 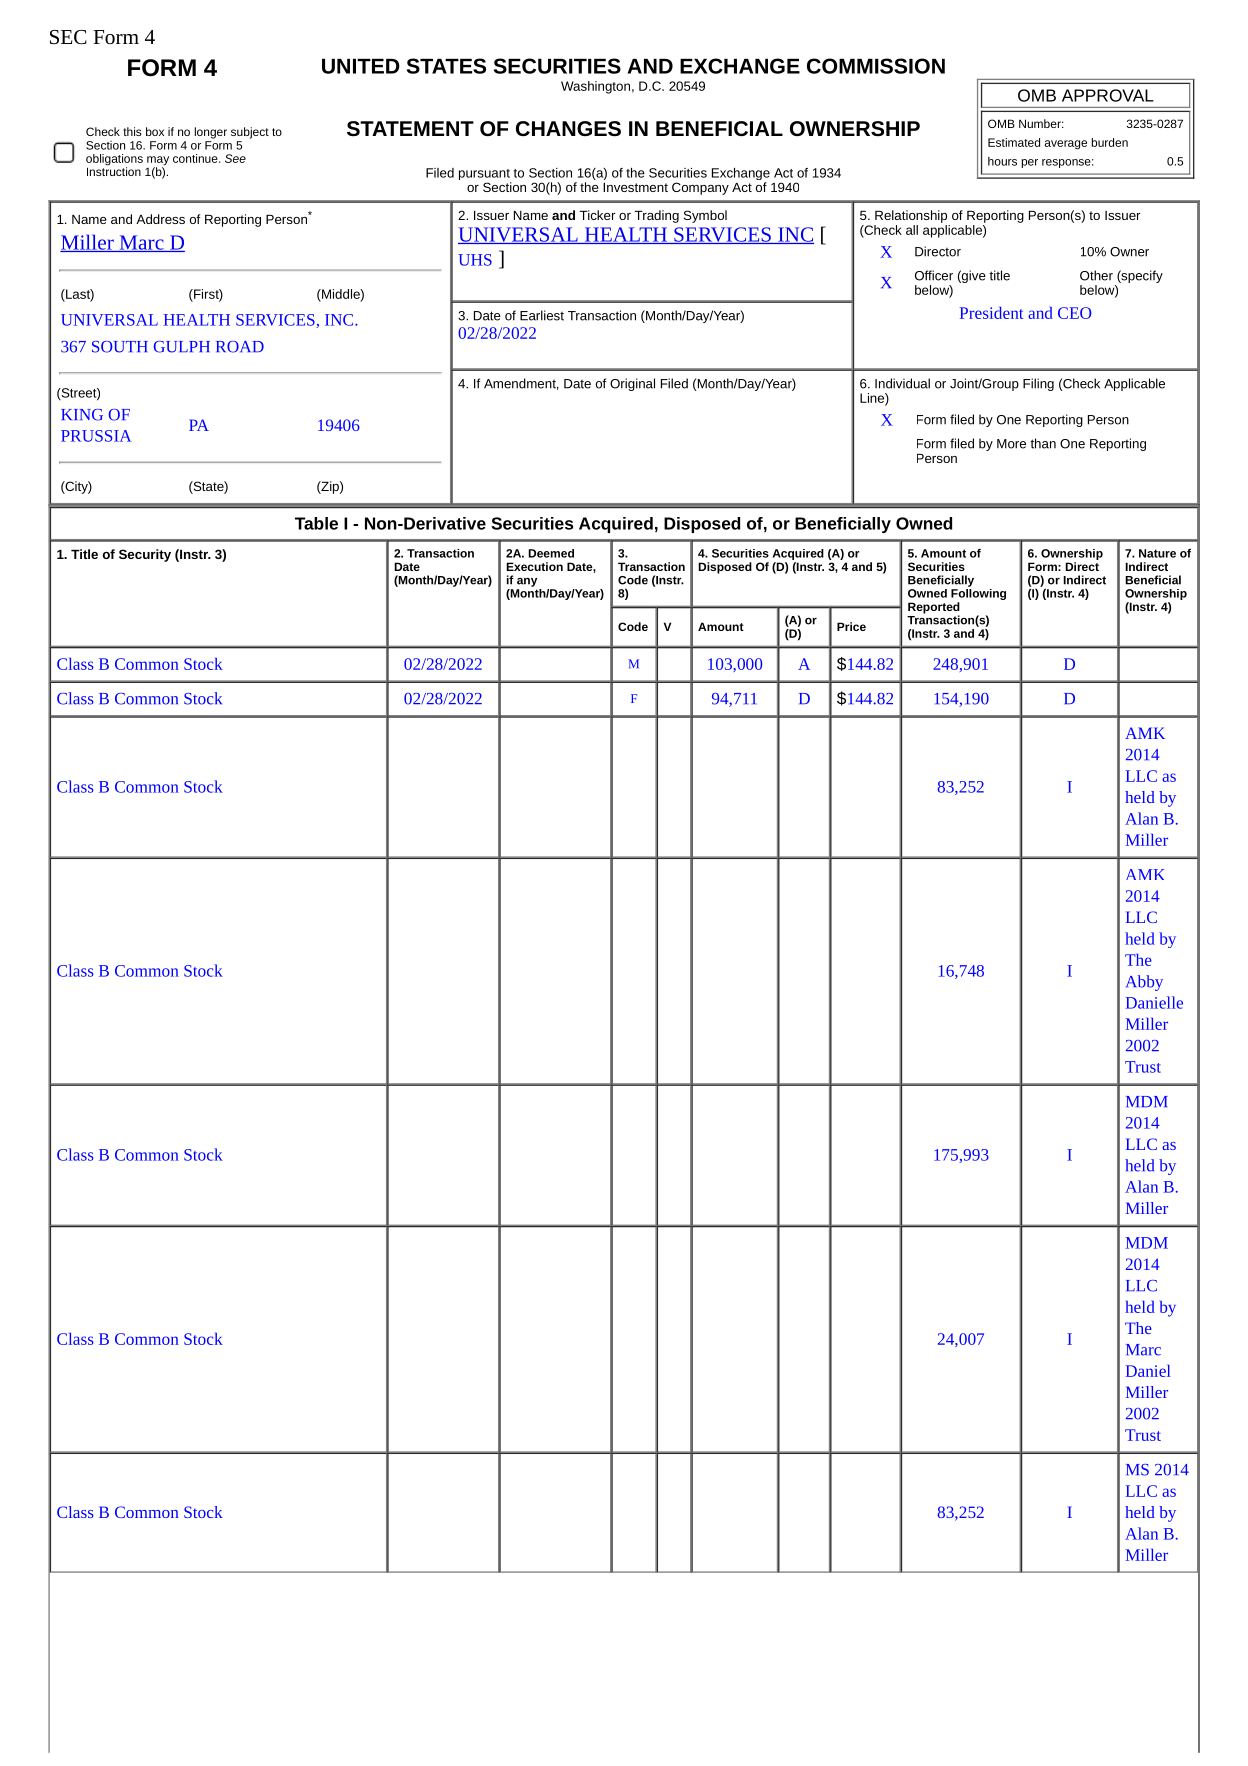 What do you see at coordinates (1144, 983) in the screenshot?
I see `Abby` at bounding box center [1144, 983].
